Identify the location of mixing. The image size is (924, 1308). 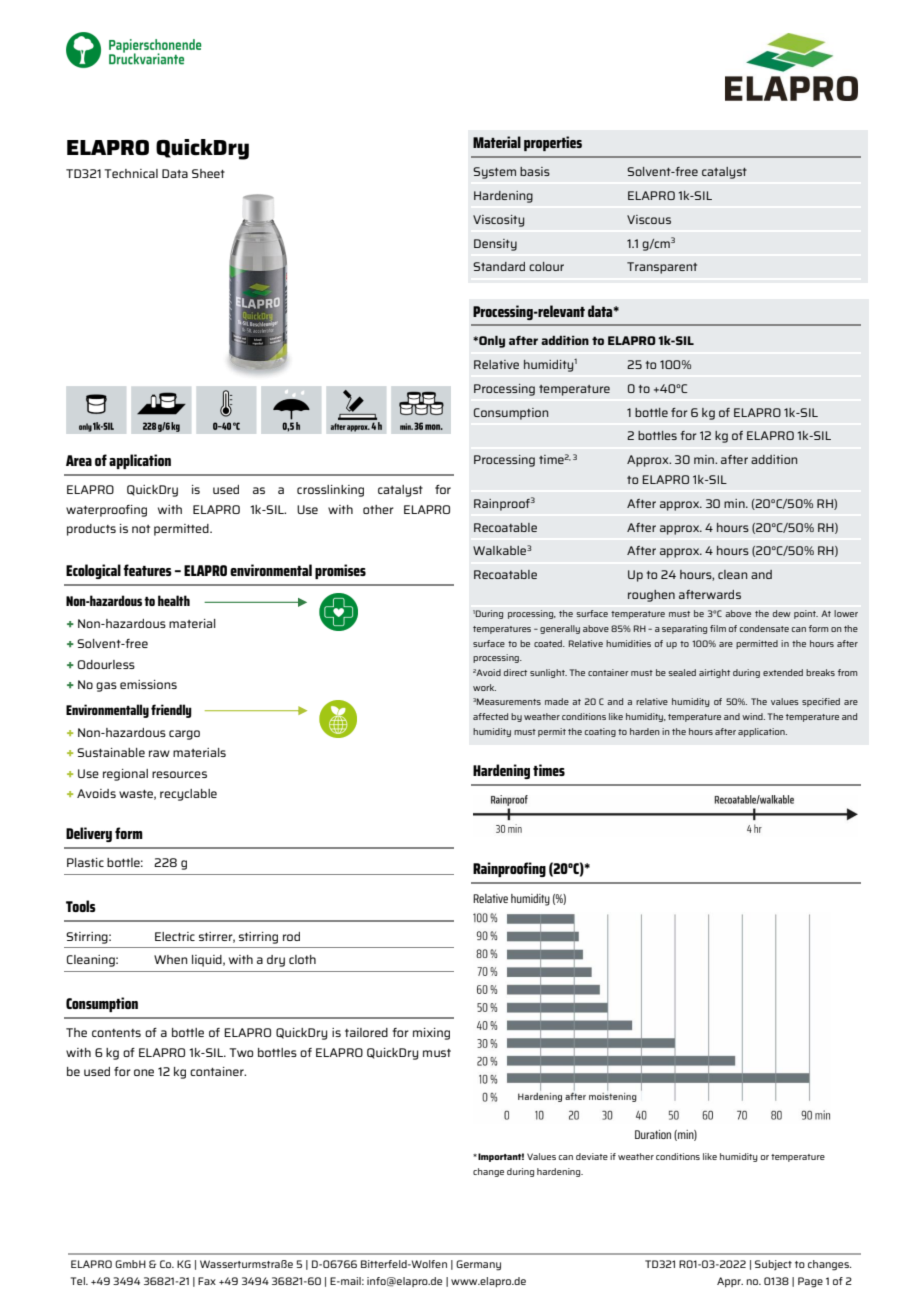
(431, 1034).
